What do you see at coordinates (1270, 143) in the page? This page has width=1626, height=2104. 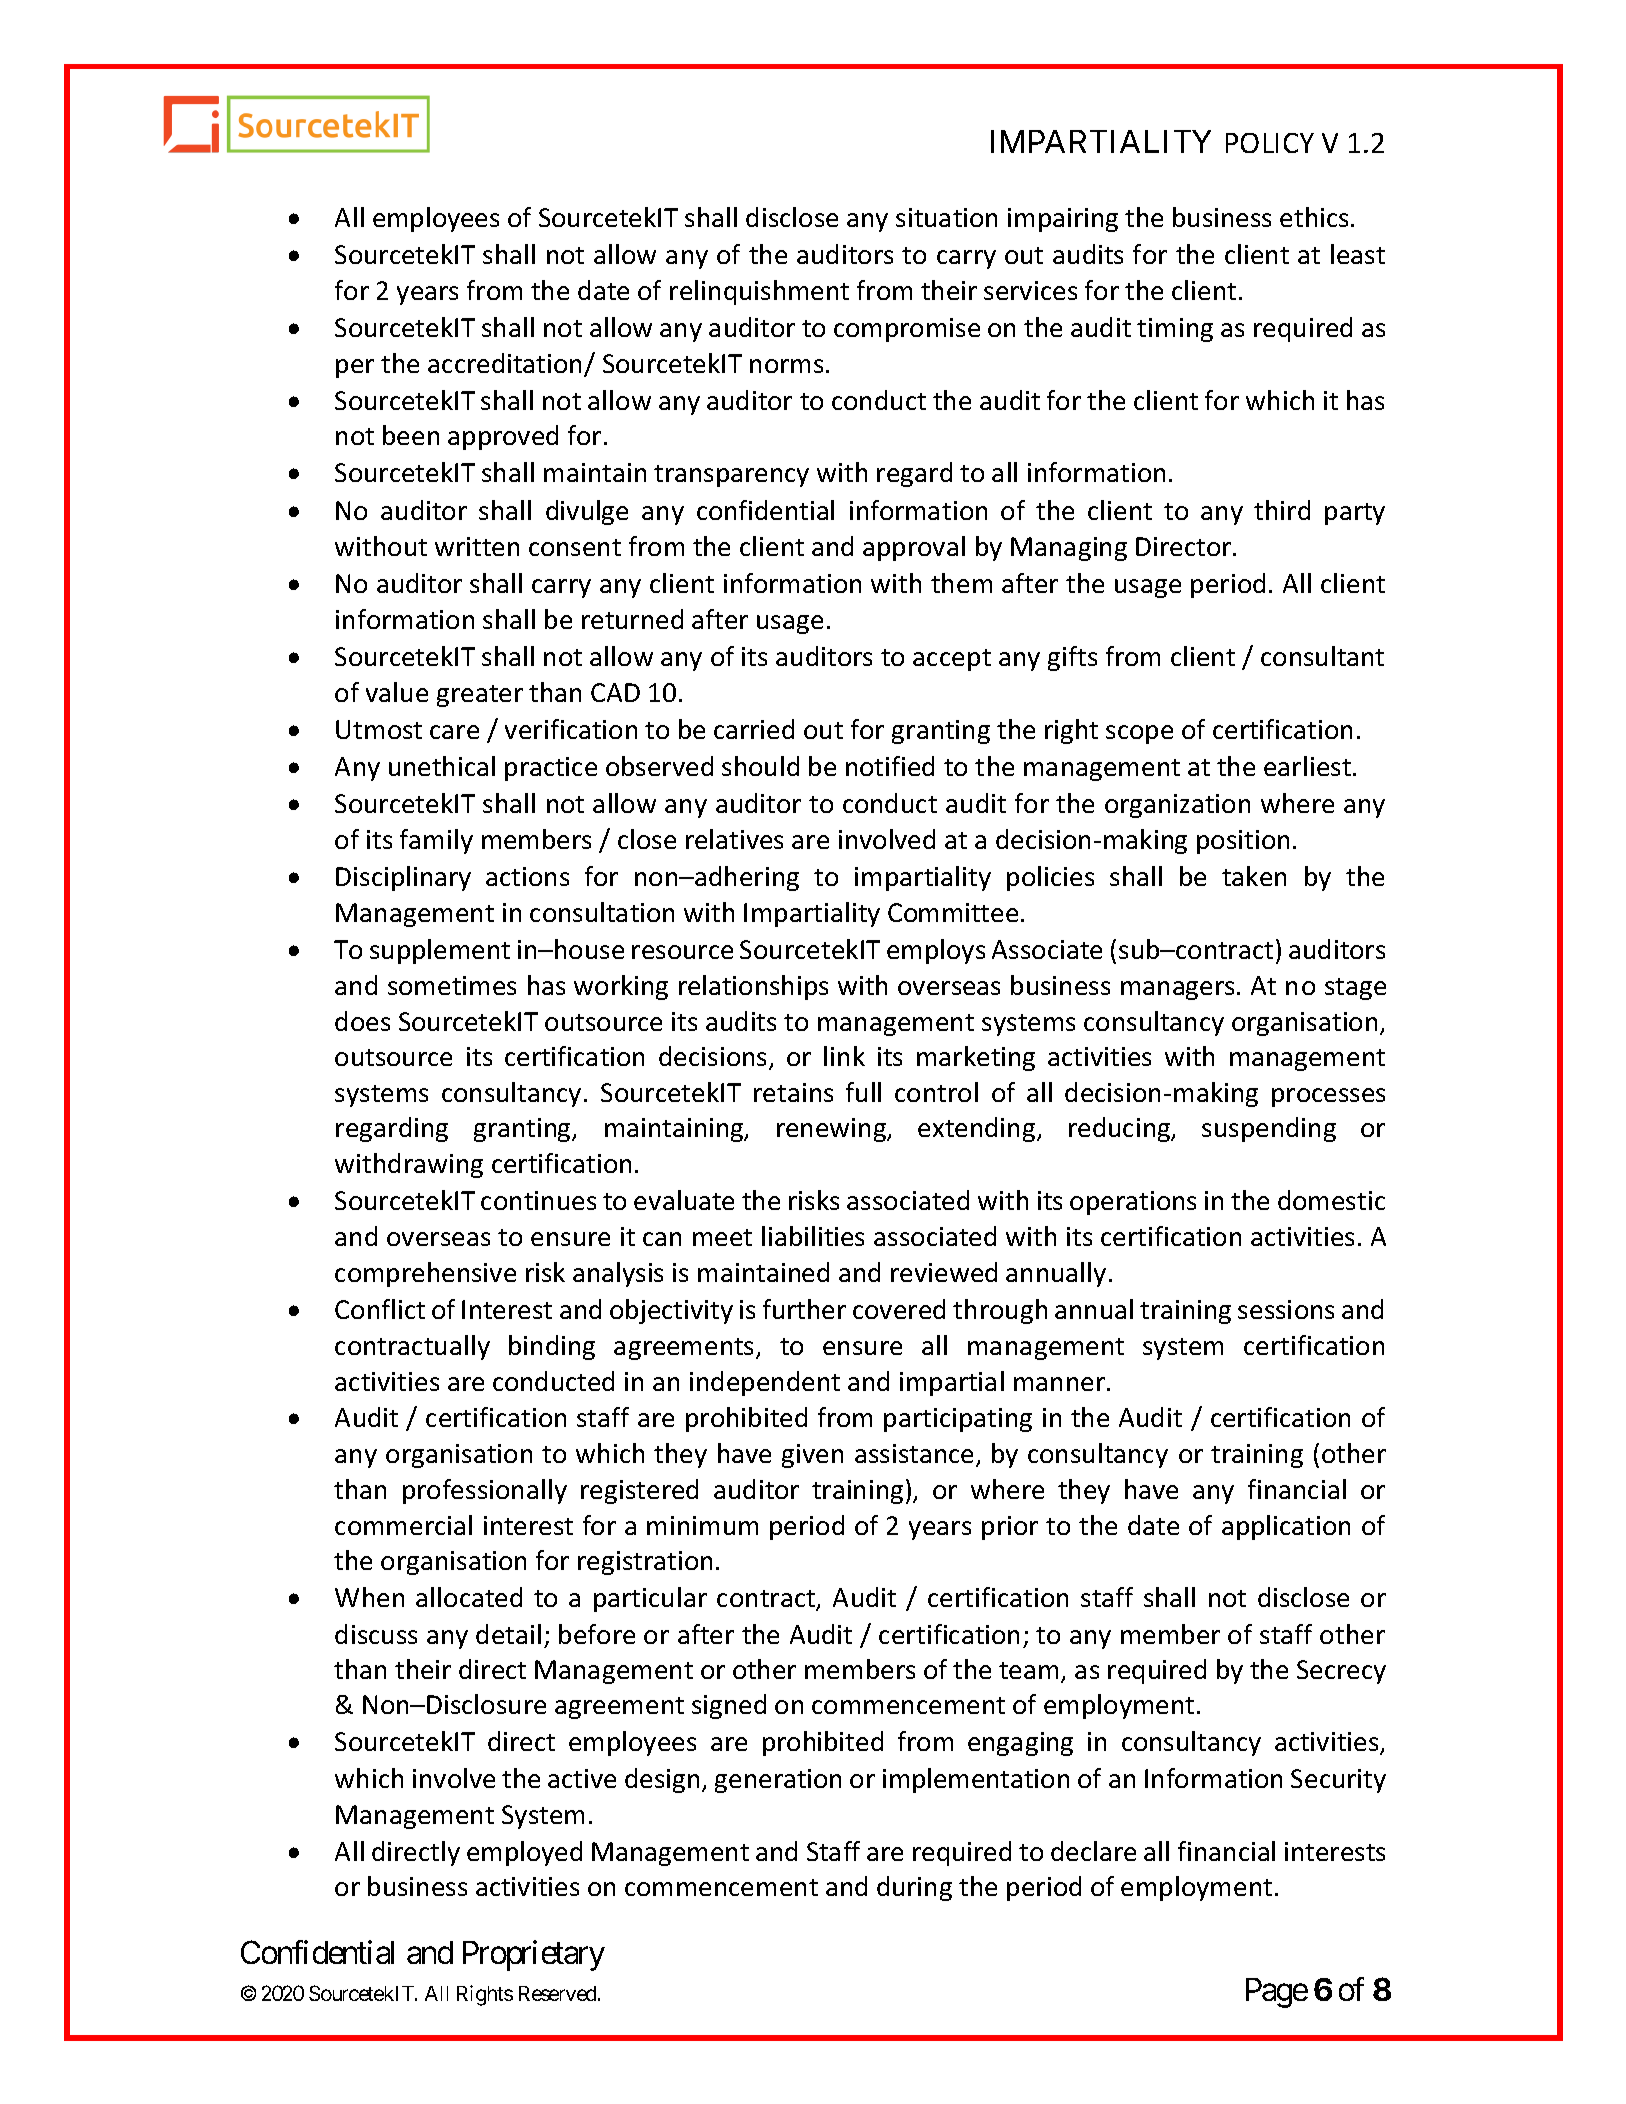 I see `POLICY` at bounding box center [1270, 143].
